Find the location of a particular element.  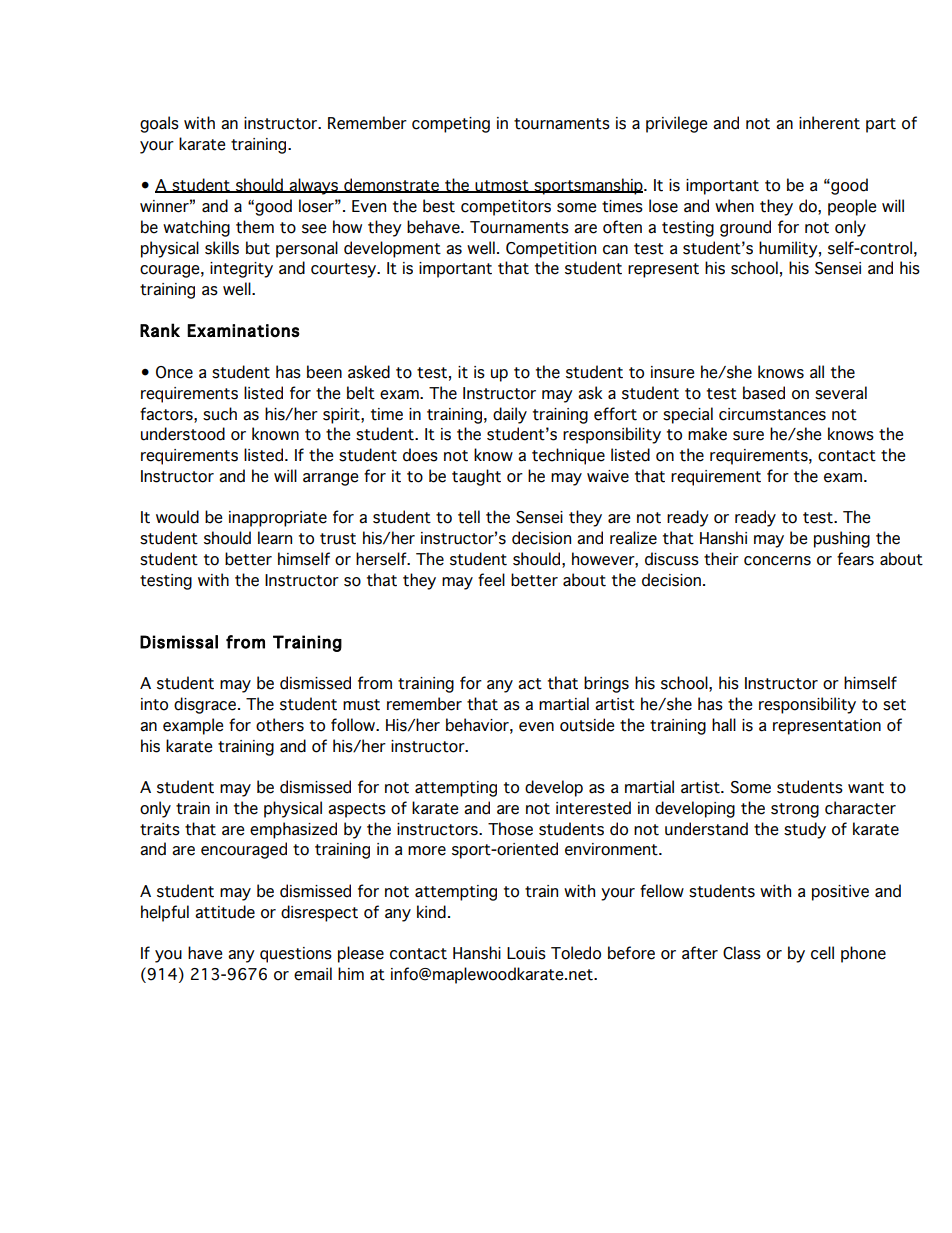

inherent is located at coordinates (829, 123).
